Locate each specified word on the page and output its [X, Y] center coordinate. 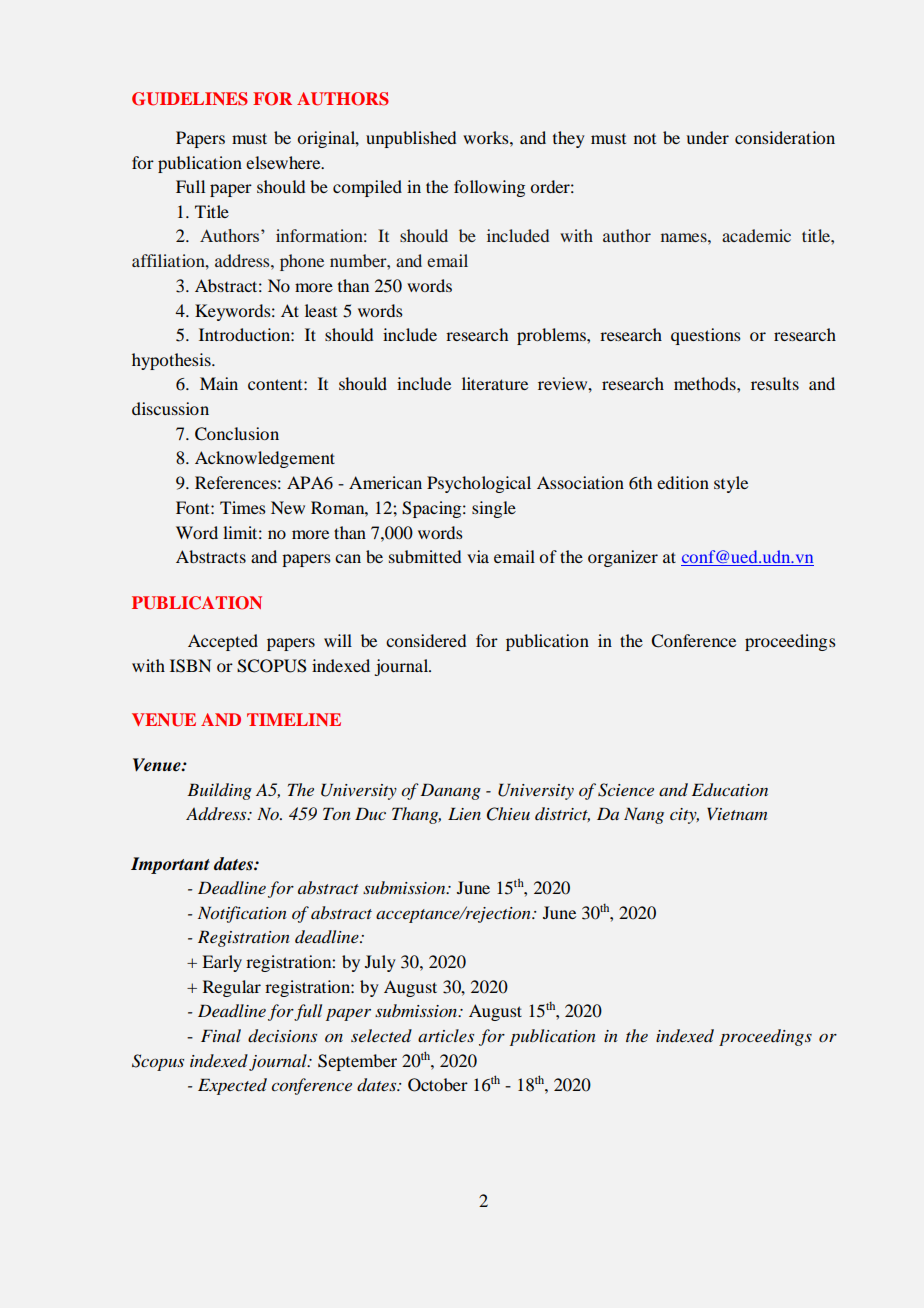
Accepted [223, 642]
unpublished [411, 139]
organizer [623, 558]
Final [221, 1035]
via [478, 556]
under [707, 137]
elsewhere [284, 162]
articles [446, 1035]
